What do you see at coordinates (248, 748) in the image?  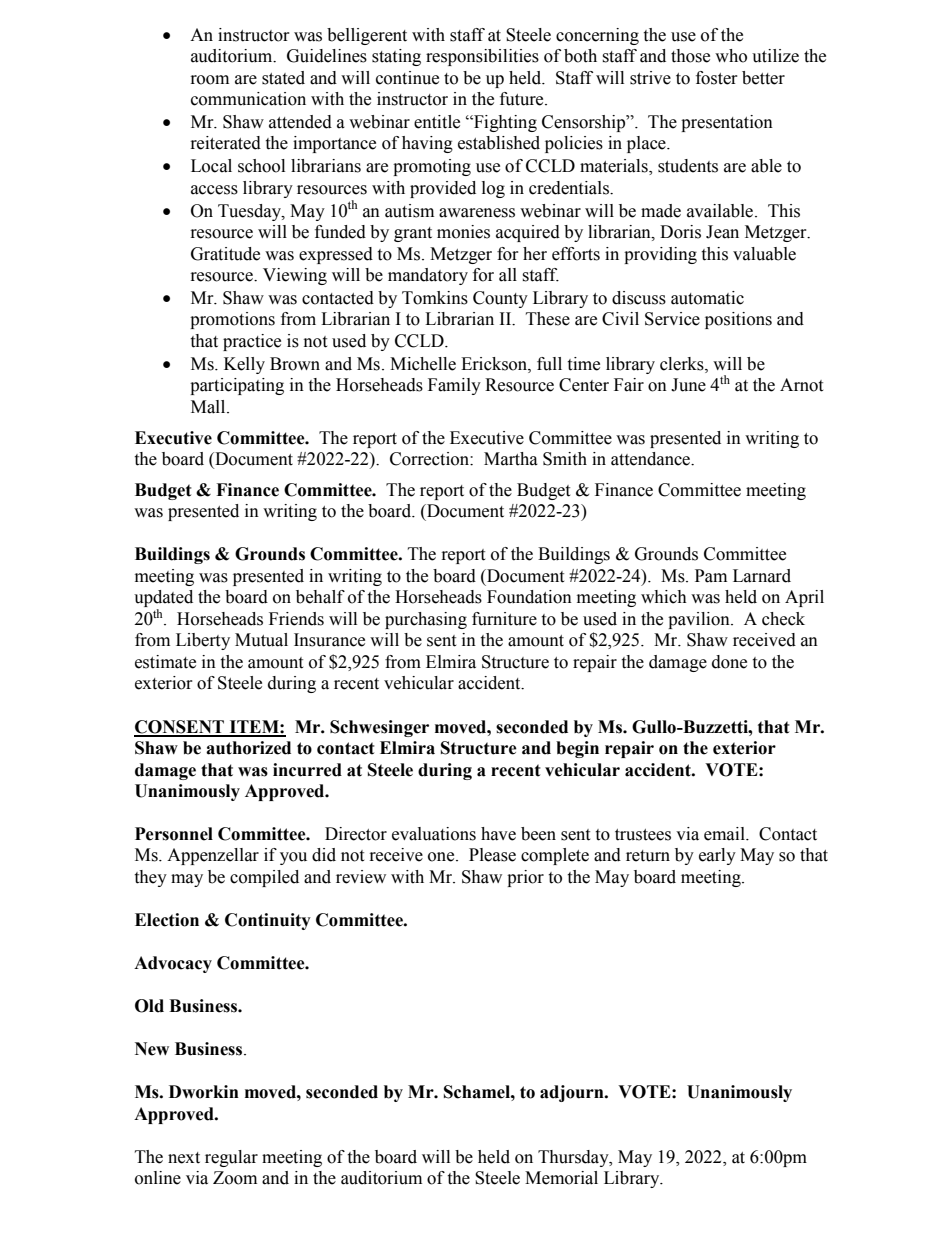 I see `authorized` at bounding box center [248, 748].
